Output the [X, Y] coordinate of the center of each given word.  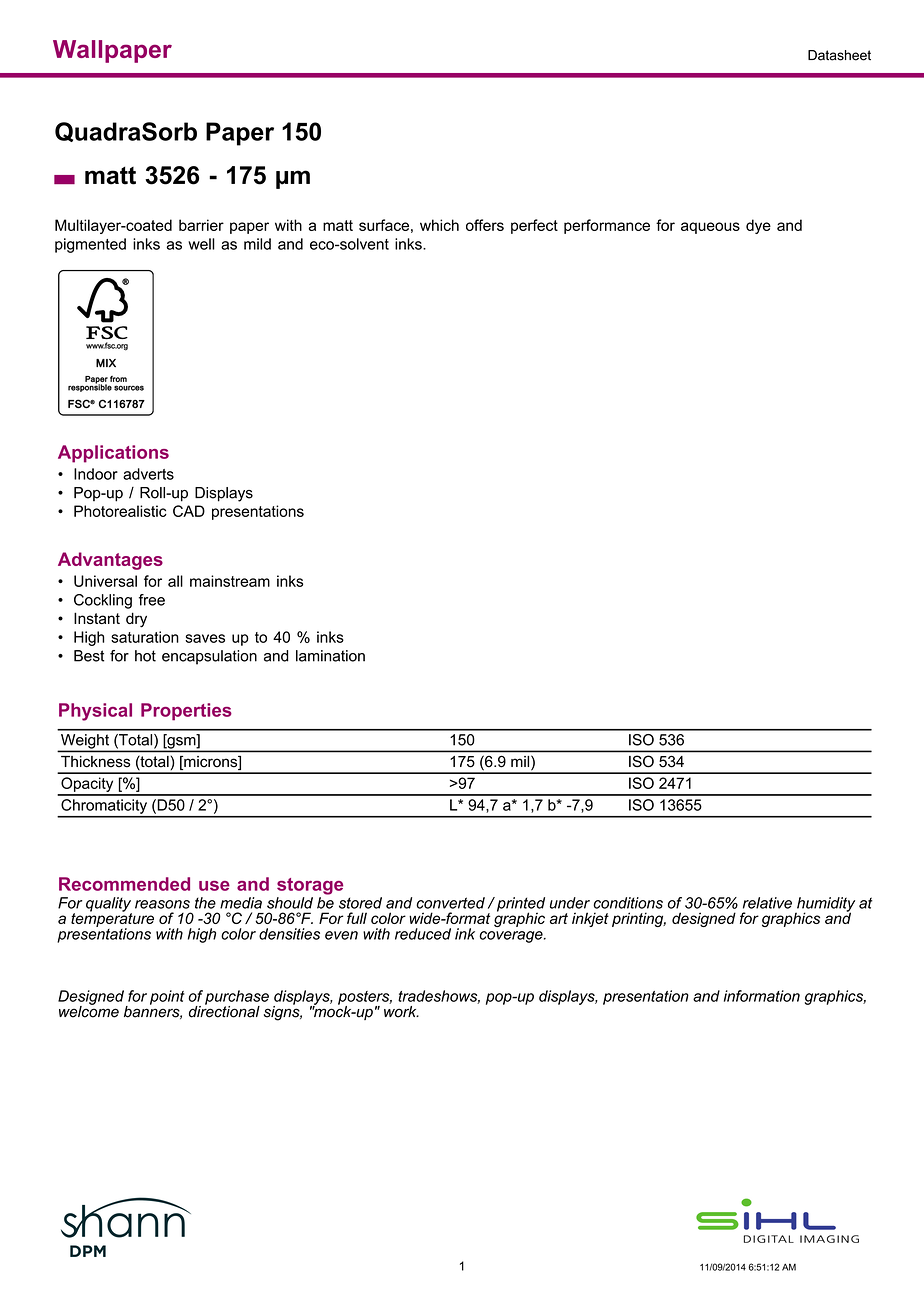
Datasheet [839, 55]
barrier [201, 225]
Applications [113, 454]
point [167, 997]
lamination [330, 656]
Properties [186, 712]
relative [767, 903]
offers [485, 225]
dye [758, 226]
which [439, 225]
